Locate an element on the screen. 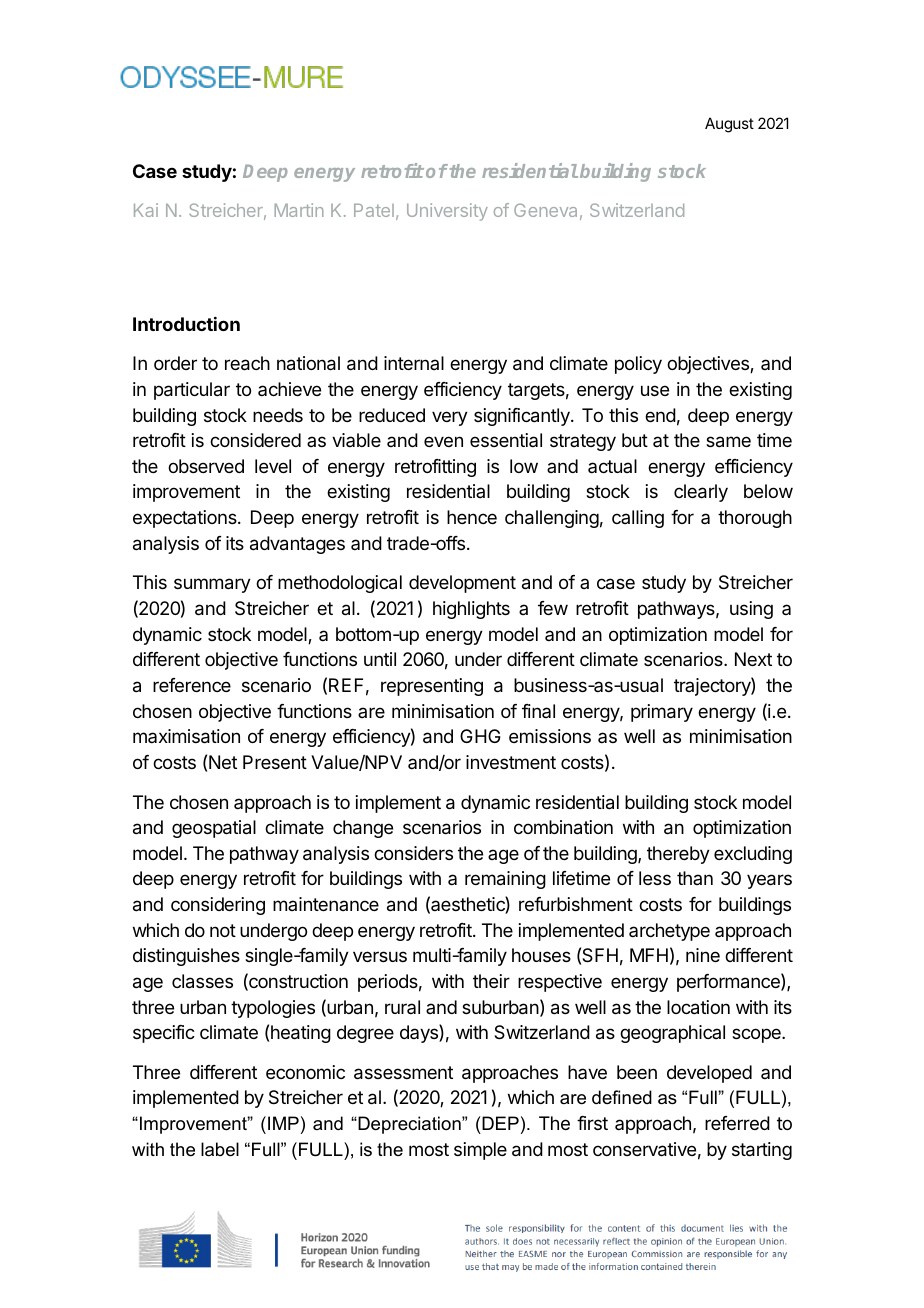 The height and width of the screenshot is (1308, 924). August is located at coordinates (729, 125).
